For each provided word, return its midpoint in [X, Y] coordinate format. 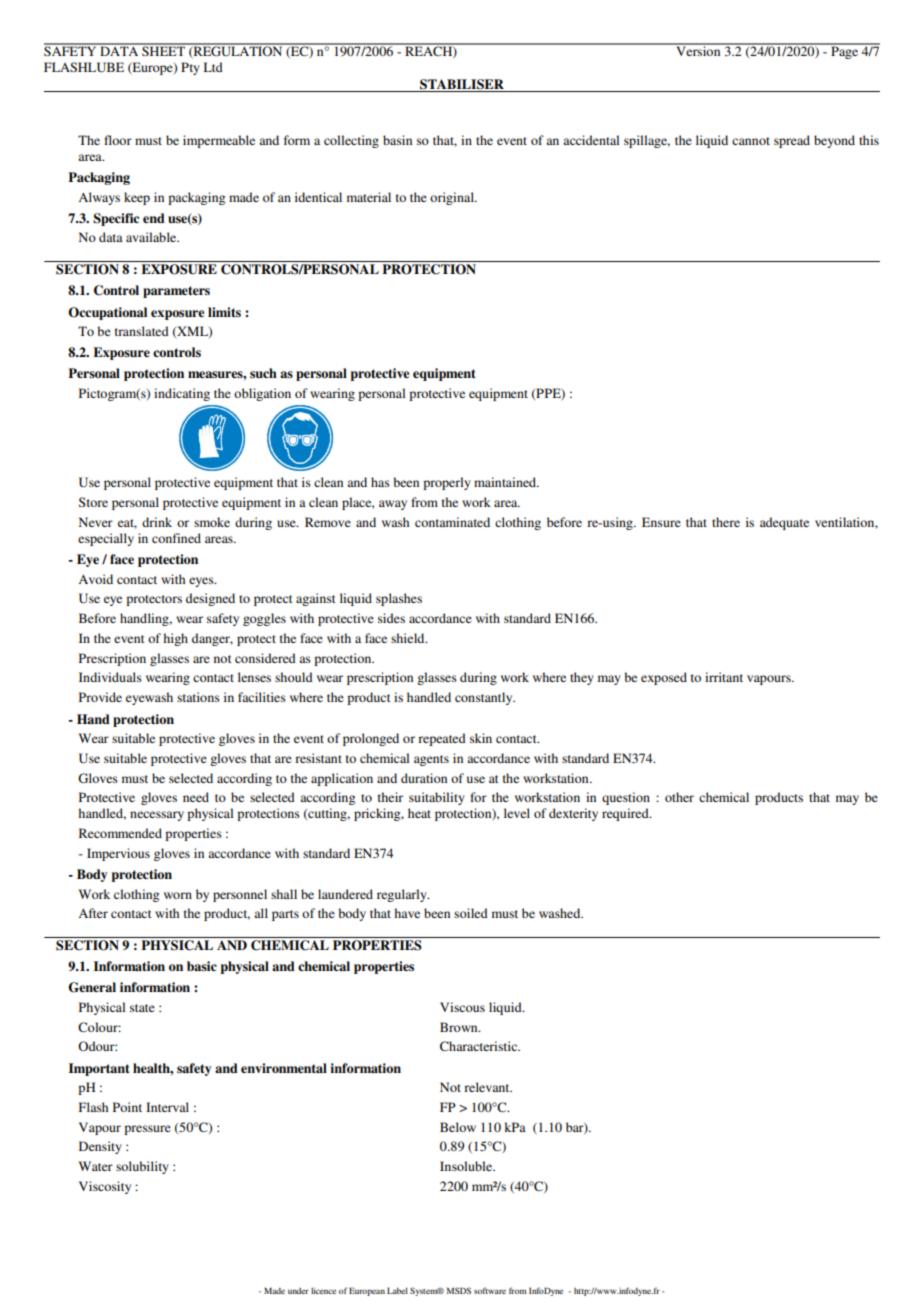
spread [792, 141]
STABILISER [462, 84]
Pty [190, 68]
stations [198, 697]
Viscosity [105, 1187]
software [490, 1290]
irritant [724, 677]
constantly [485, 698]
